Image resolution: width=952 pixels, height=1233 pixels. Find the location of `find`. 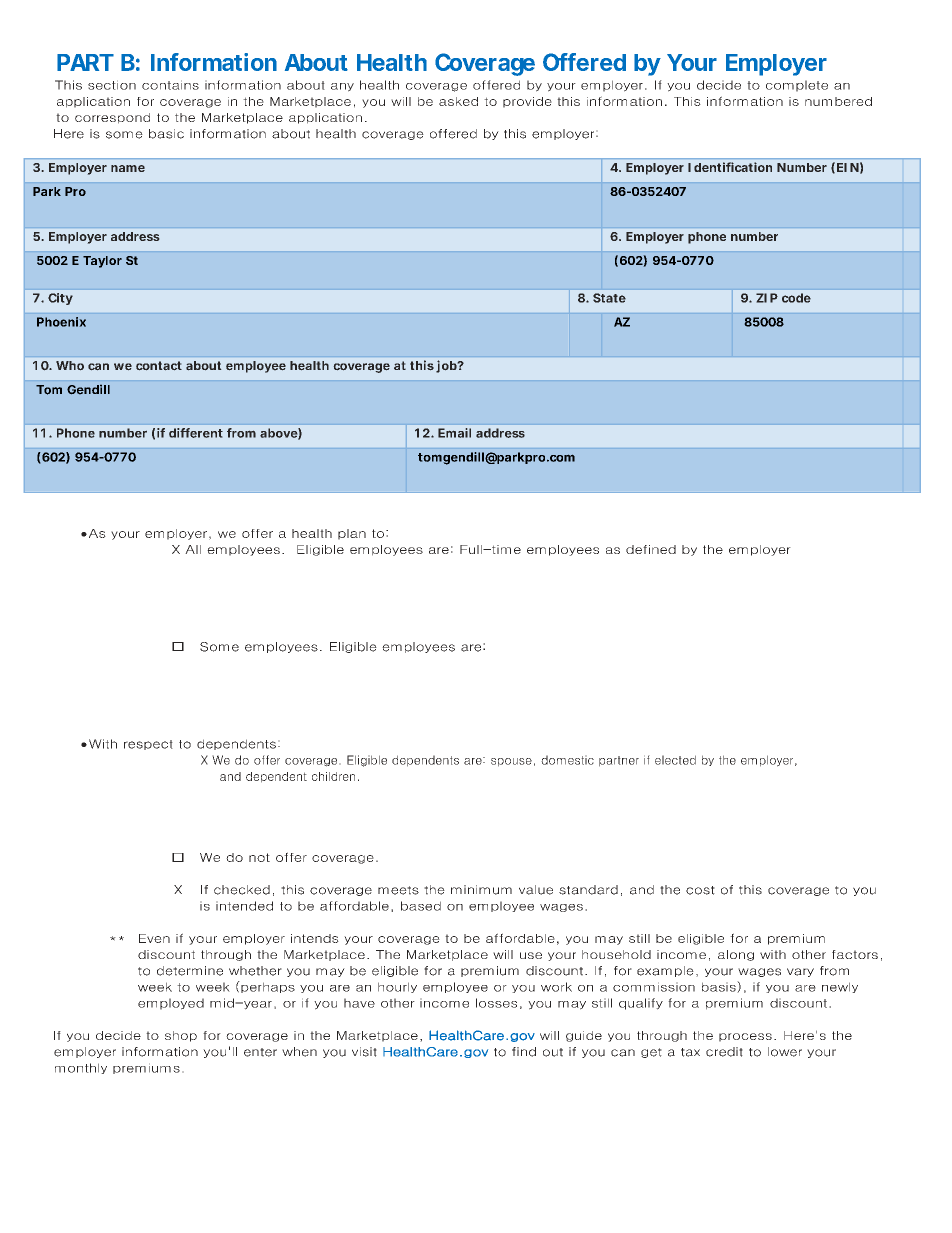

find is located at coordinates (524, 1052).
